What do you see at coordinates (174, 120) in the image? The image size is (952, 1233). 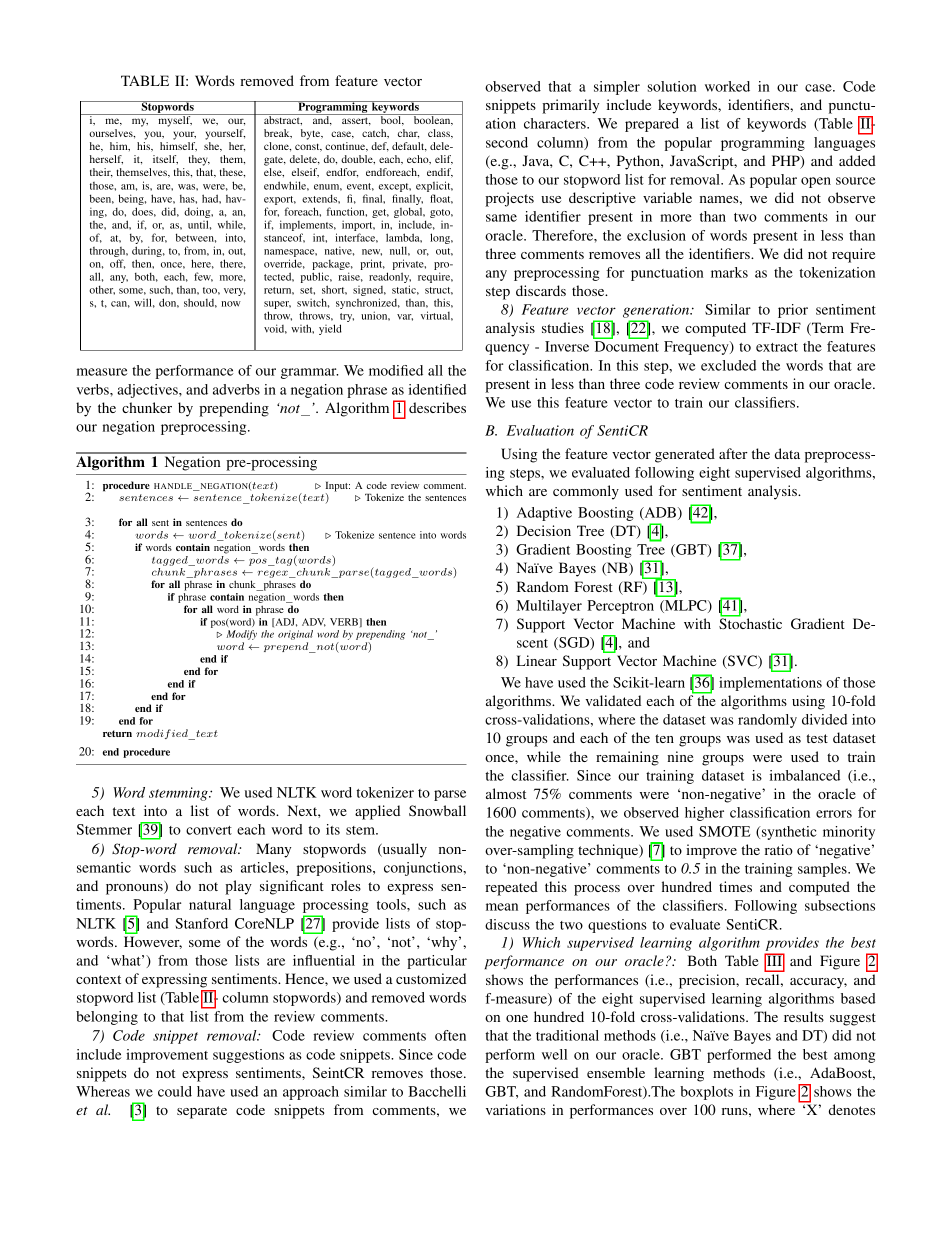 I see `myself` at bounding box center [174, 120].
